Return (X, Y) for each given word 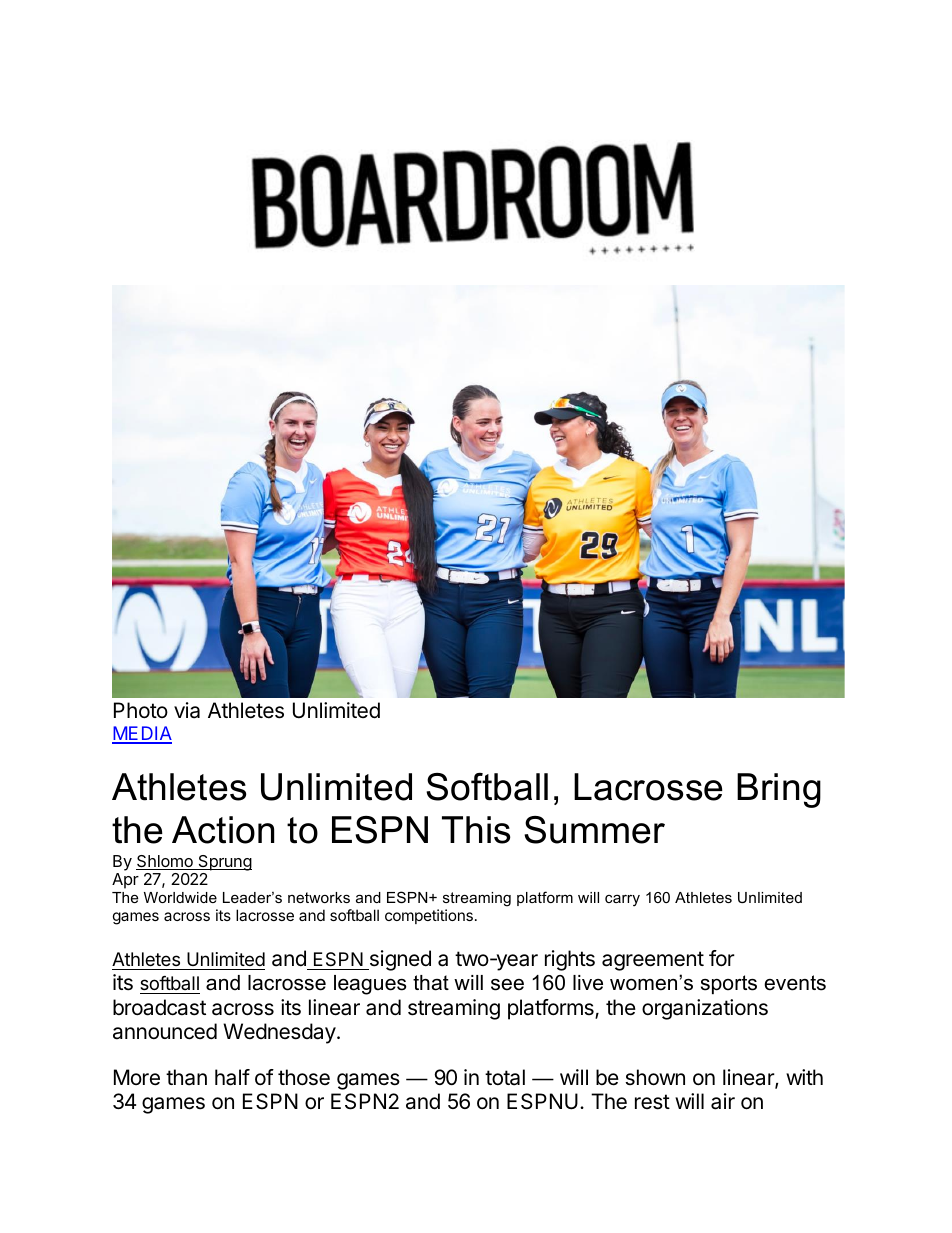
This (476, 830)
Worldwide (180, 897)
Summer (594, 830)
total (505, 1077)
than (186, 1077)
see (507, 985)
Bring (779, 790)
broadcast (159, 1007)
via (187, 710)
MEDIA (142, 734)
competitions (429, 916)
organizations (705, 1009)
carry (622, 900)
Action (223, 830)
